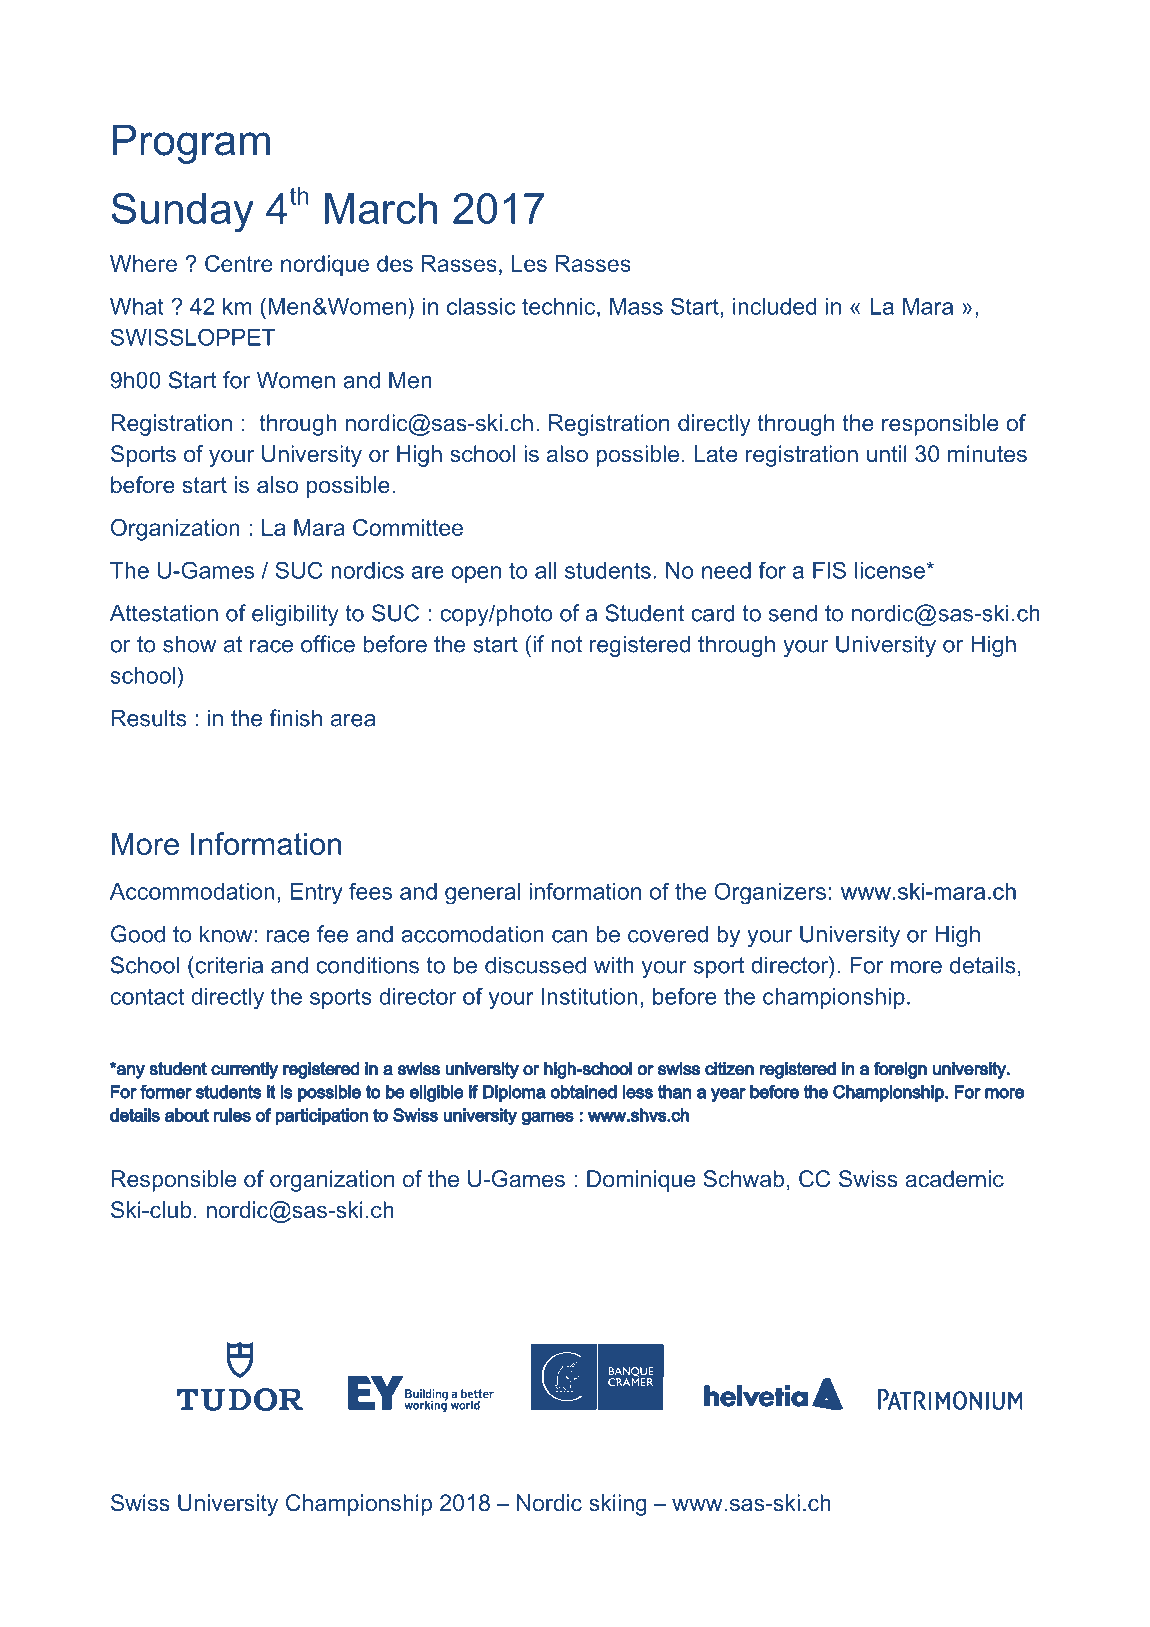  Describe the element at coordinates (618, 1505) in the image. I see `skiing` at that location.
